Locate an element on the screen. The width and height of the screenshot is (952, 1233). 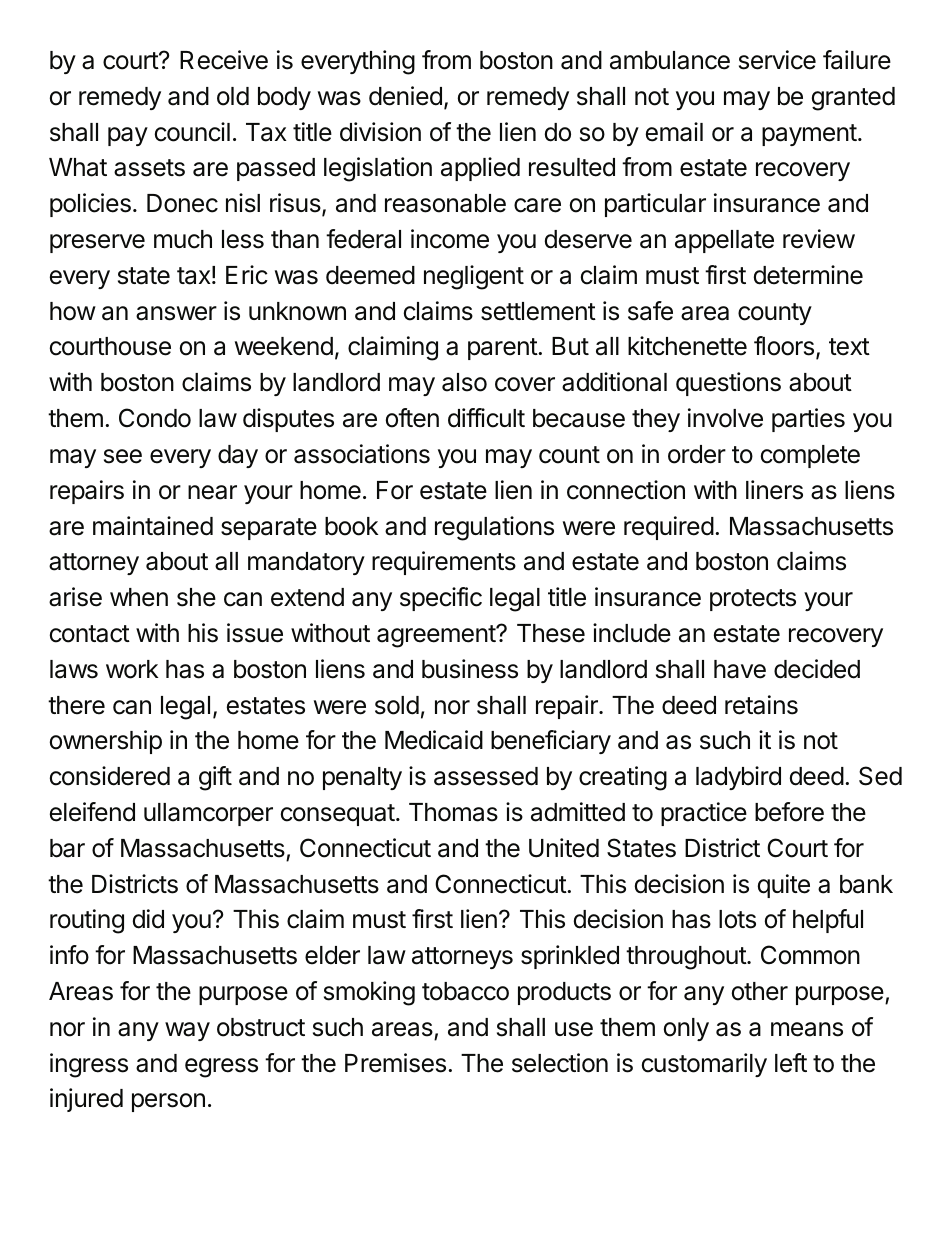
ownership is located at coordinates (106, 742).
